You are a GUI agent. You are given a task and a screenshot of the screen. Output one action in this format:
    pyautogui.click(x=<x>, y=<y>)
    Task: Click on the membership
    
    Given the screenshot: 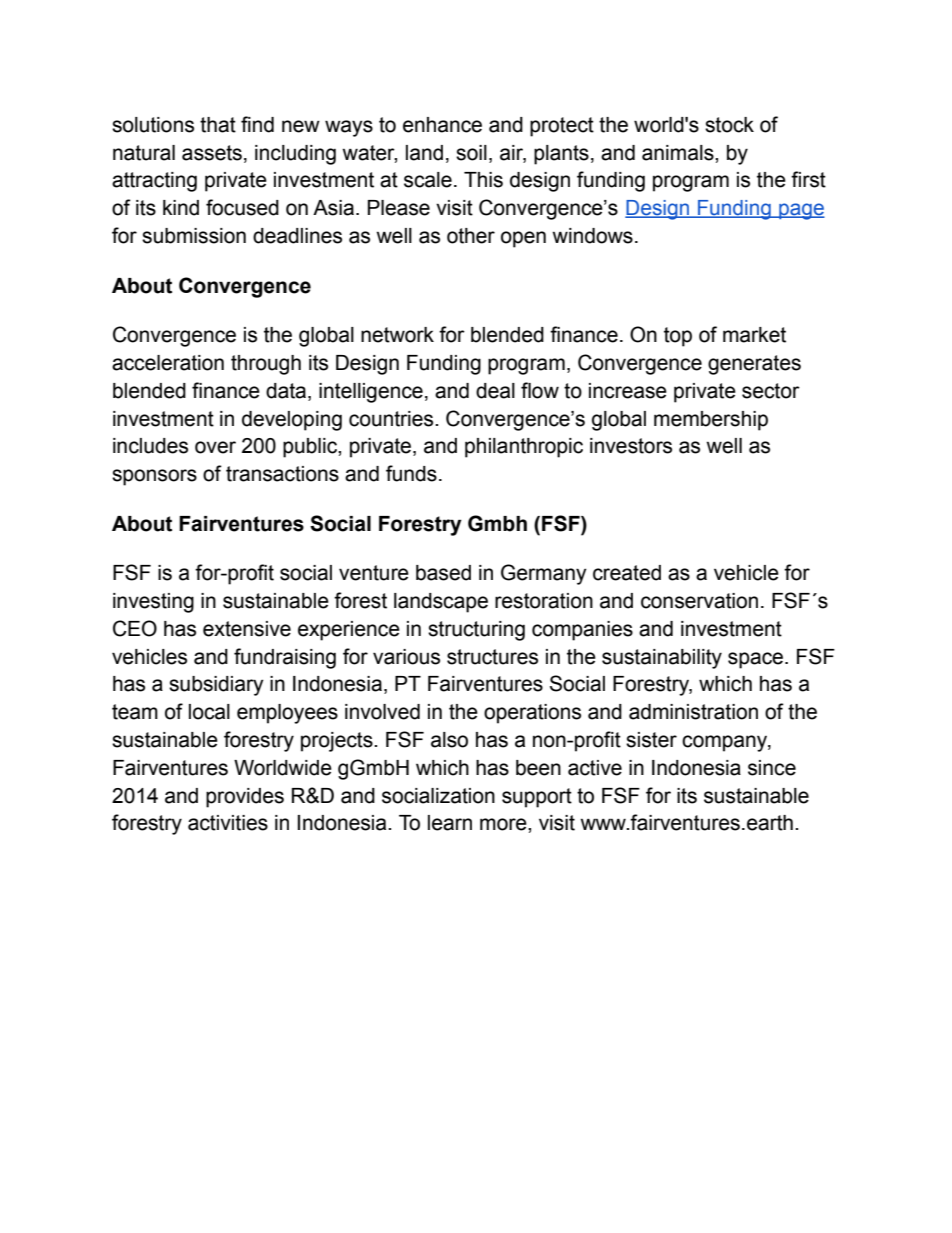 What is the action you would take?
    pyautogui.click(x=711, y=421)
